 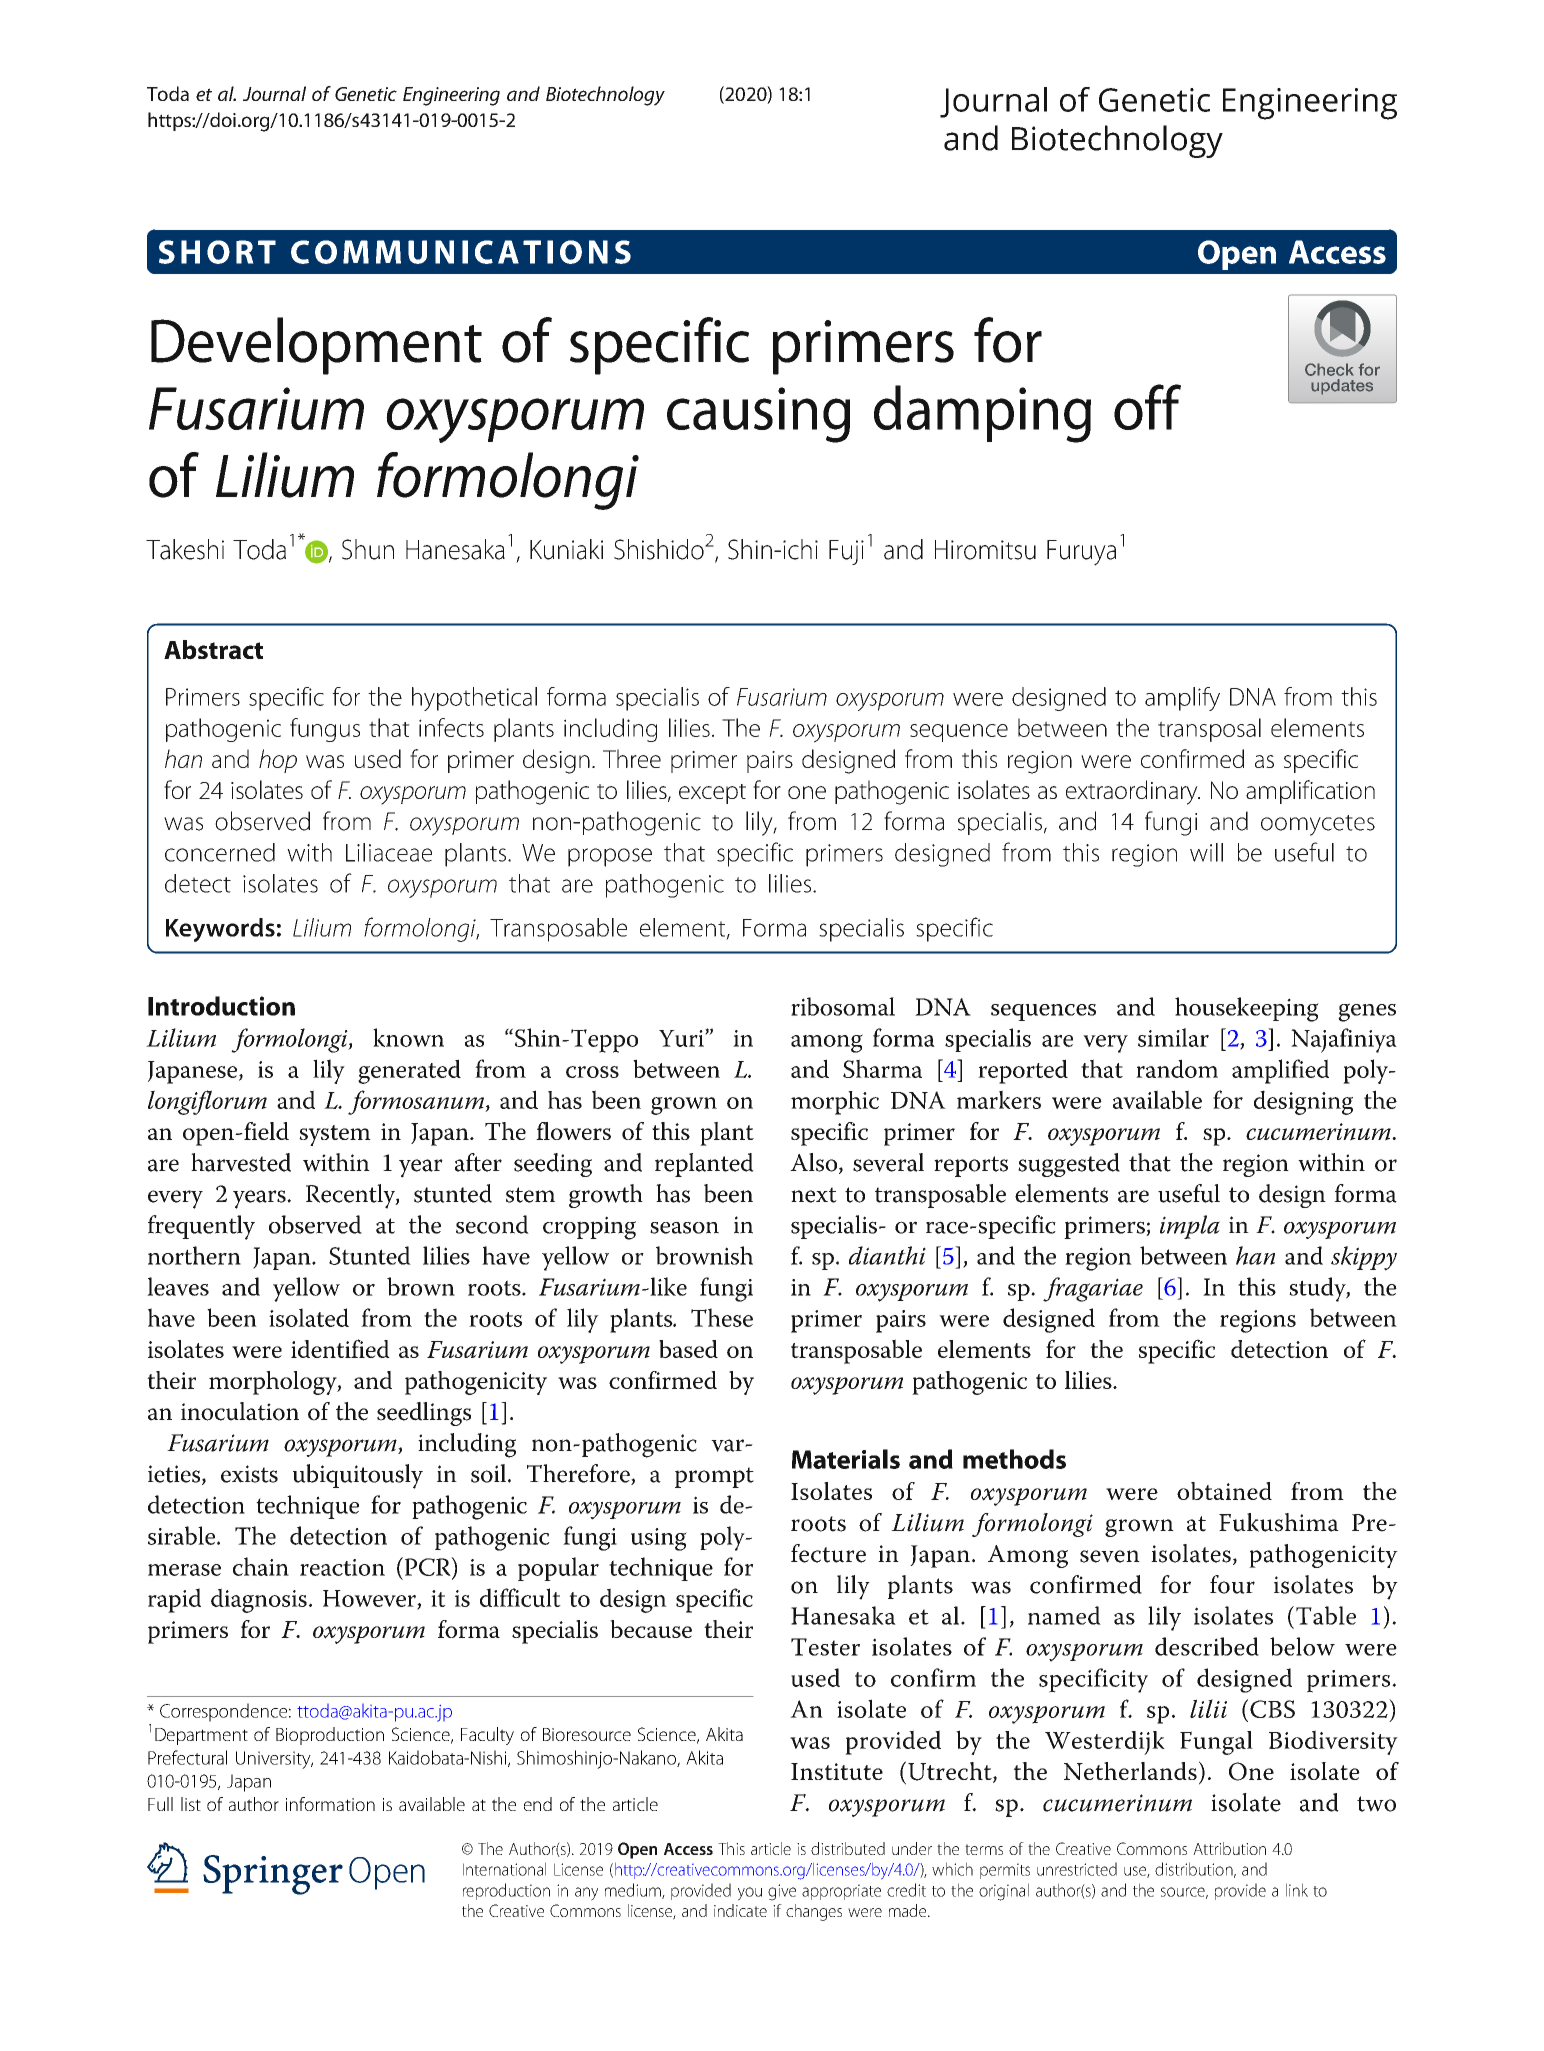 I want to click on link, so click(x=1297, y=1890).
